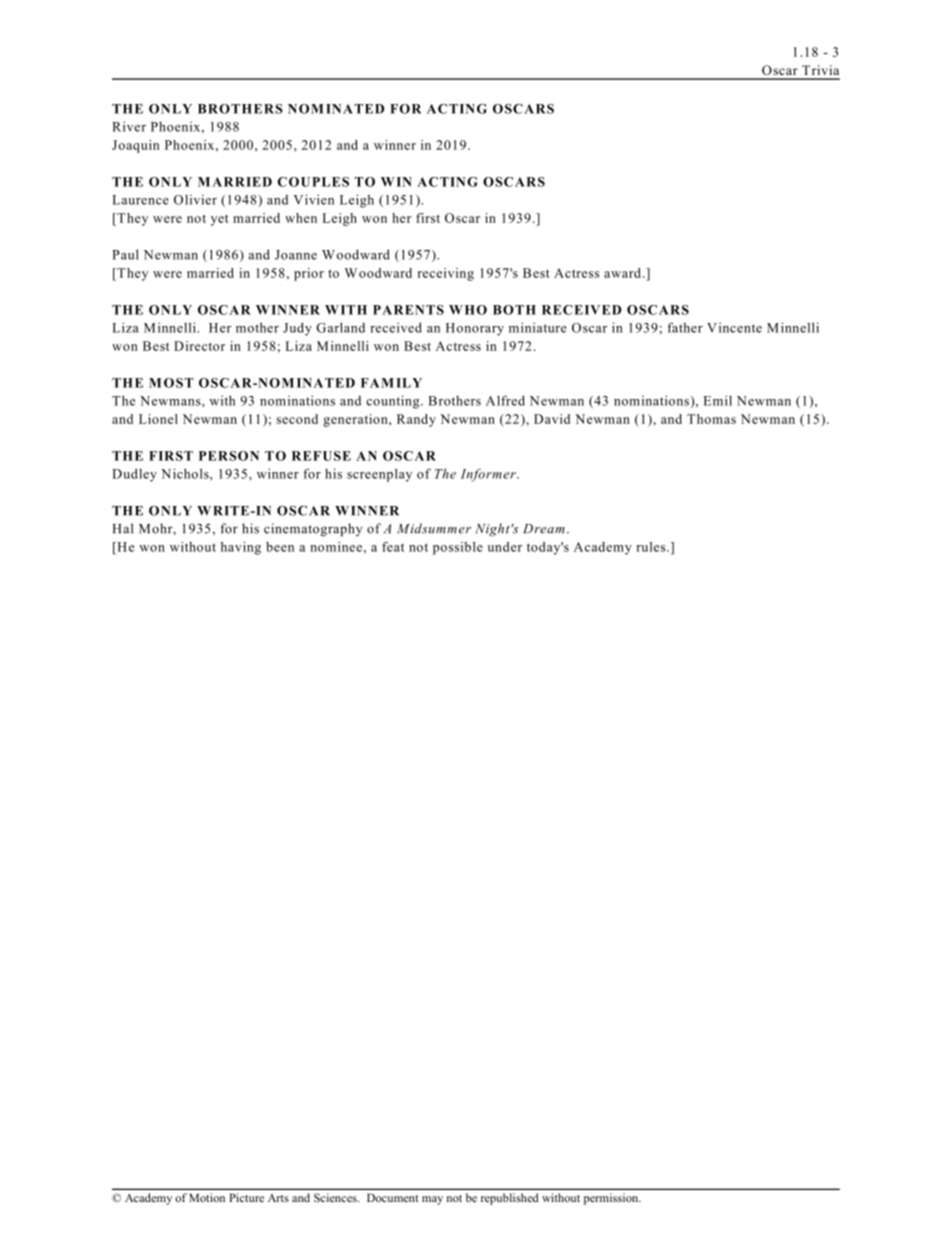 The width and height of the page is (952, 1233). I want to click on under, so click(505, 547).
